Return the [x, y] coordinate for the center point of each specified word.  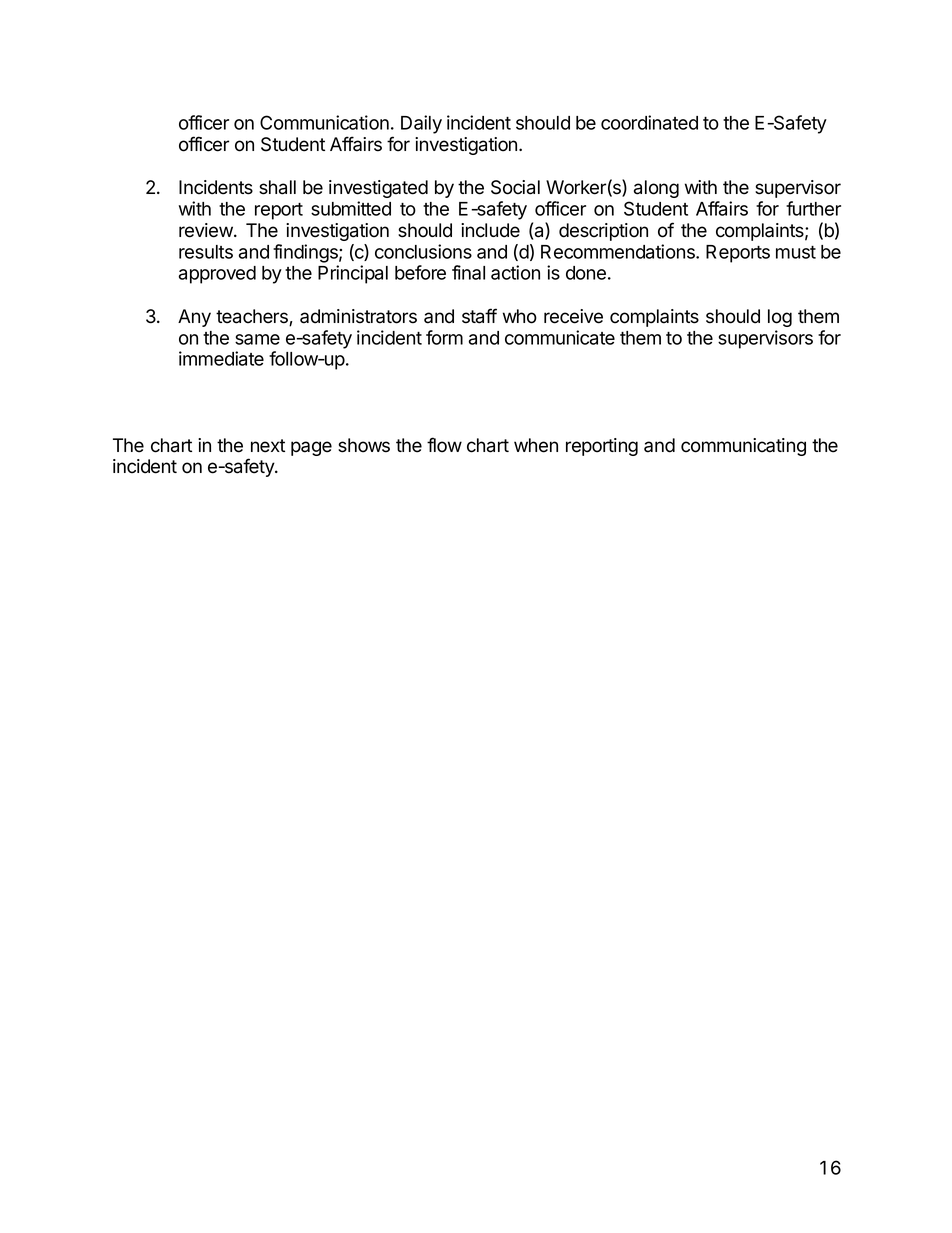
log [780, 318]
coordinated [649, 122]
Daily [421, 124]
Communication [324, 122]
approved [217, 275]
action [515, 272]
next [268, 446]
